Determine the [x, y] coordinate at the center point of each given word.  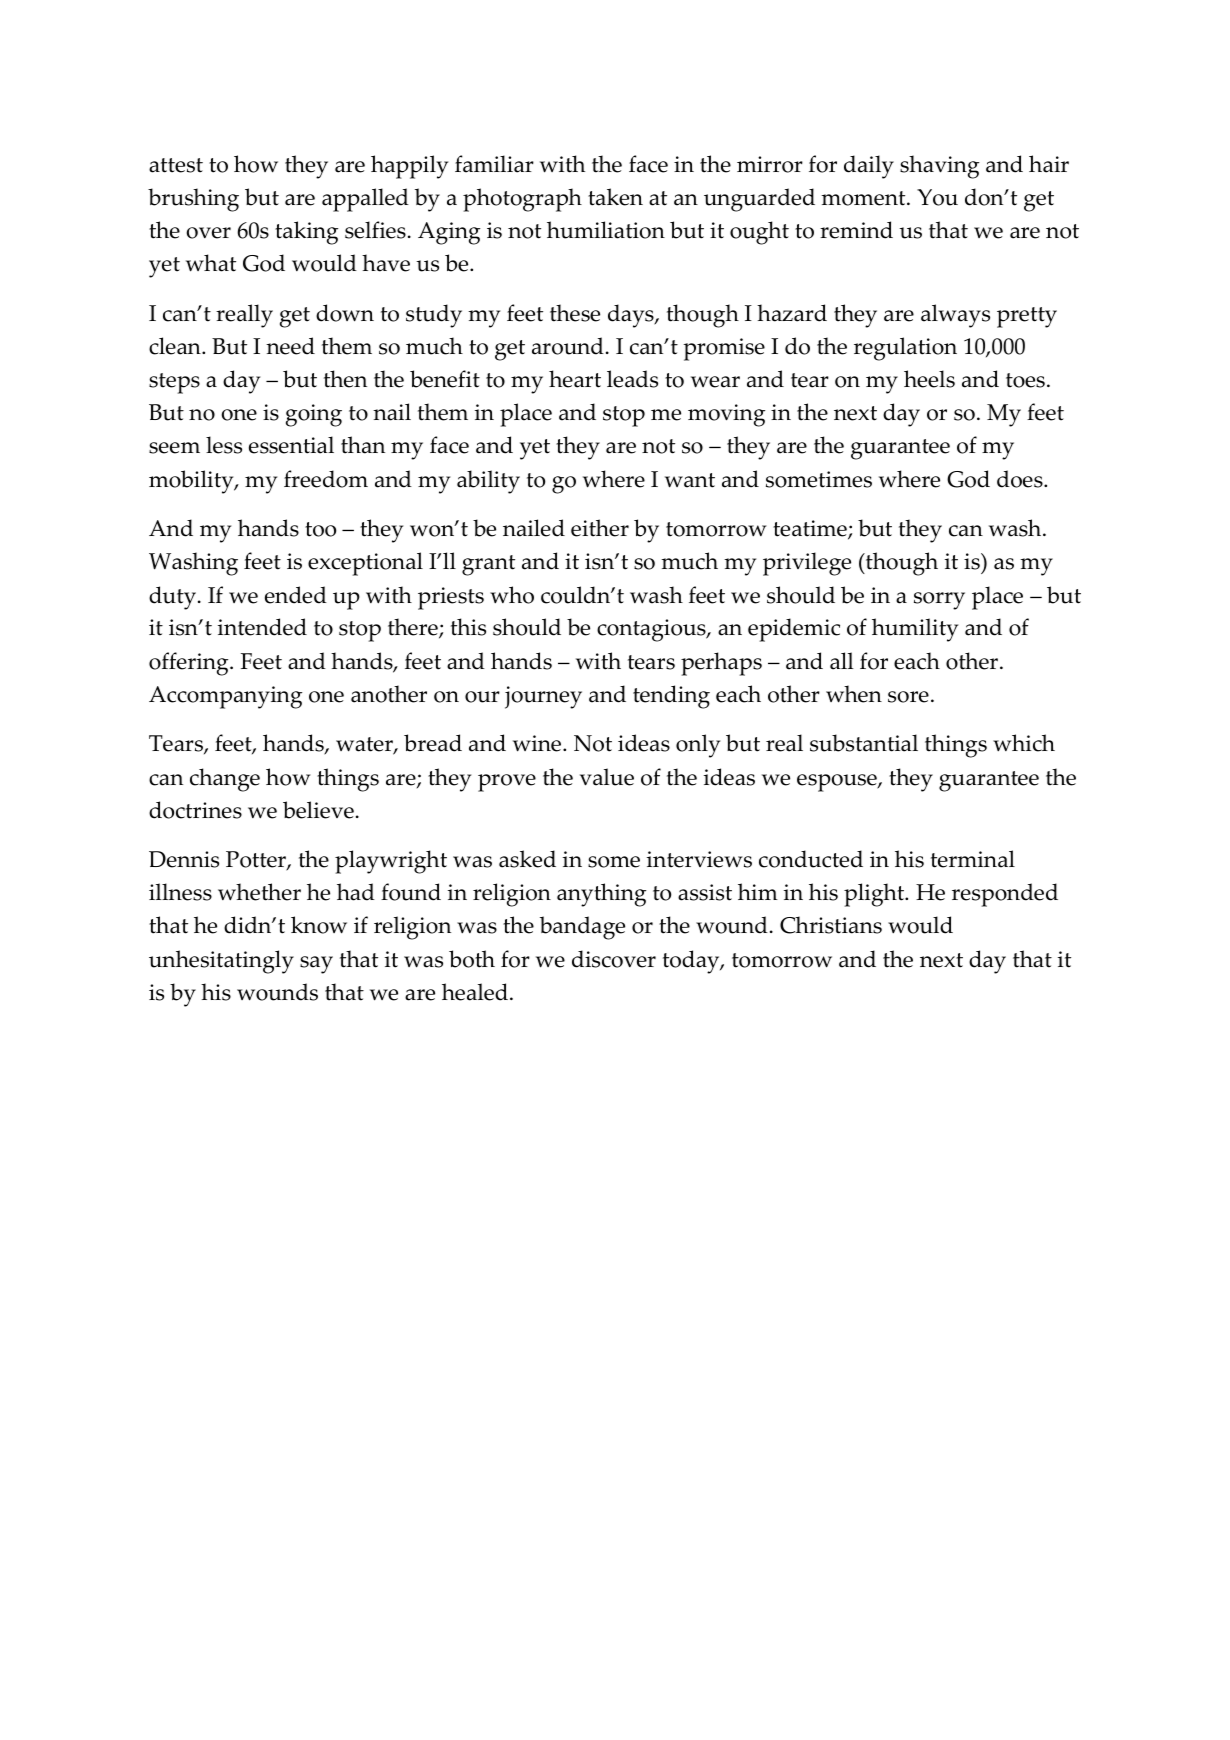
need [290, 346]
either [600, 528]
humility [915, 630]
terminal [973, 859]
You [937, 197]
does [1021, 479]
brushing [193, 200]
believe [318, 810]
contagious [652, 630]
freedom [326, 479]
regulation [905, 349]
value [607, 777]
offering [190, 664]
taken [615, 197]
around [568, 346]
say [316, 965]
